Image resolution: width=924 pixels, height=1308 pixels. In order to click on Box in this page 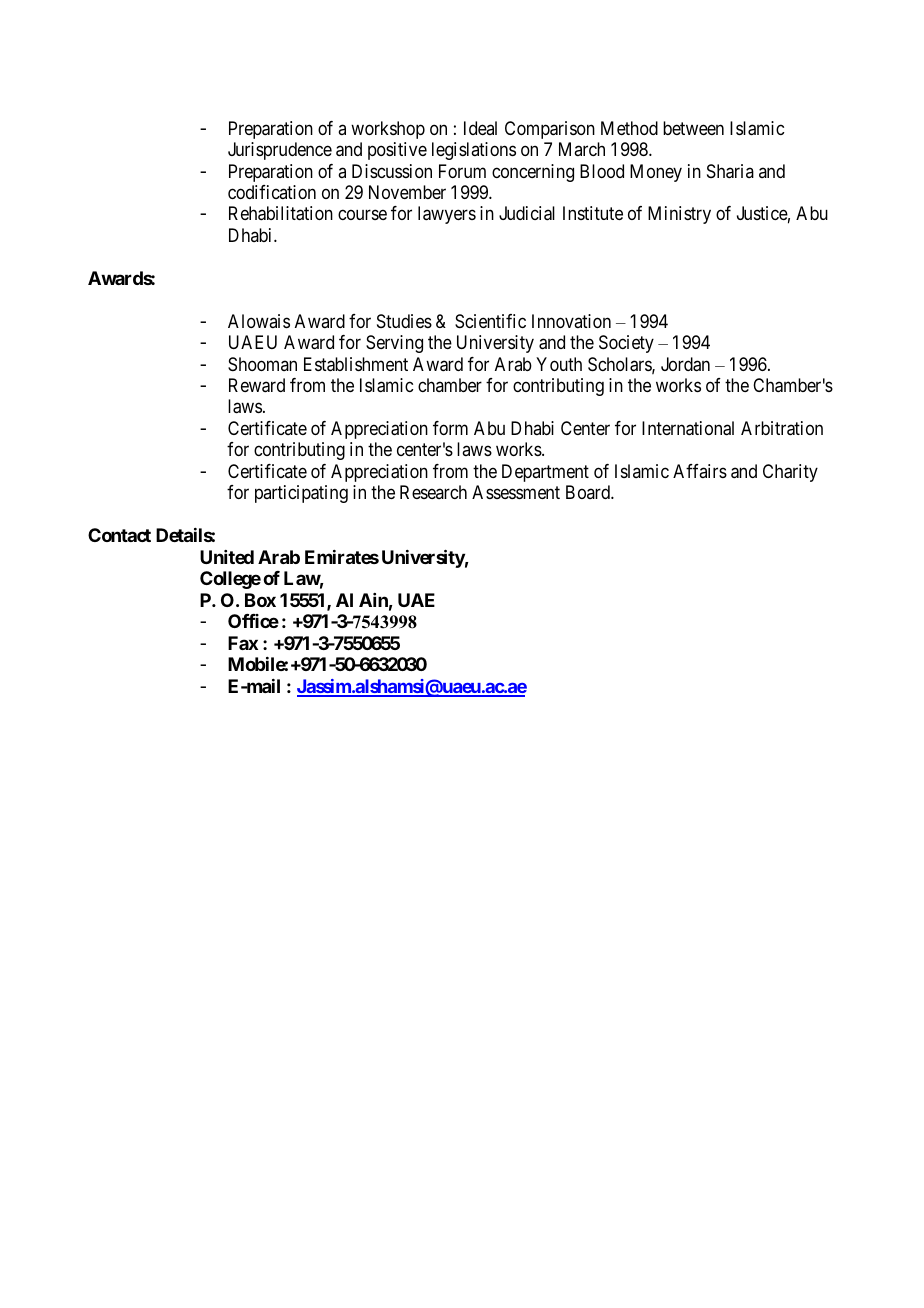, I will do `click(260, 600)`.
